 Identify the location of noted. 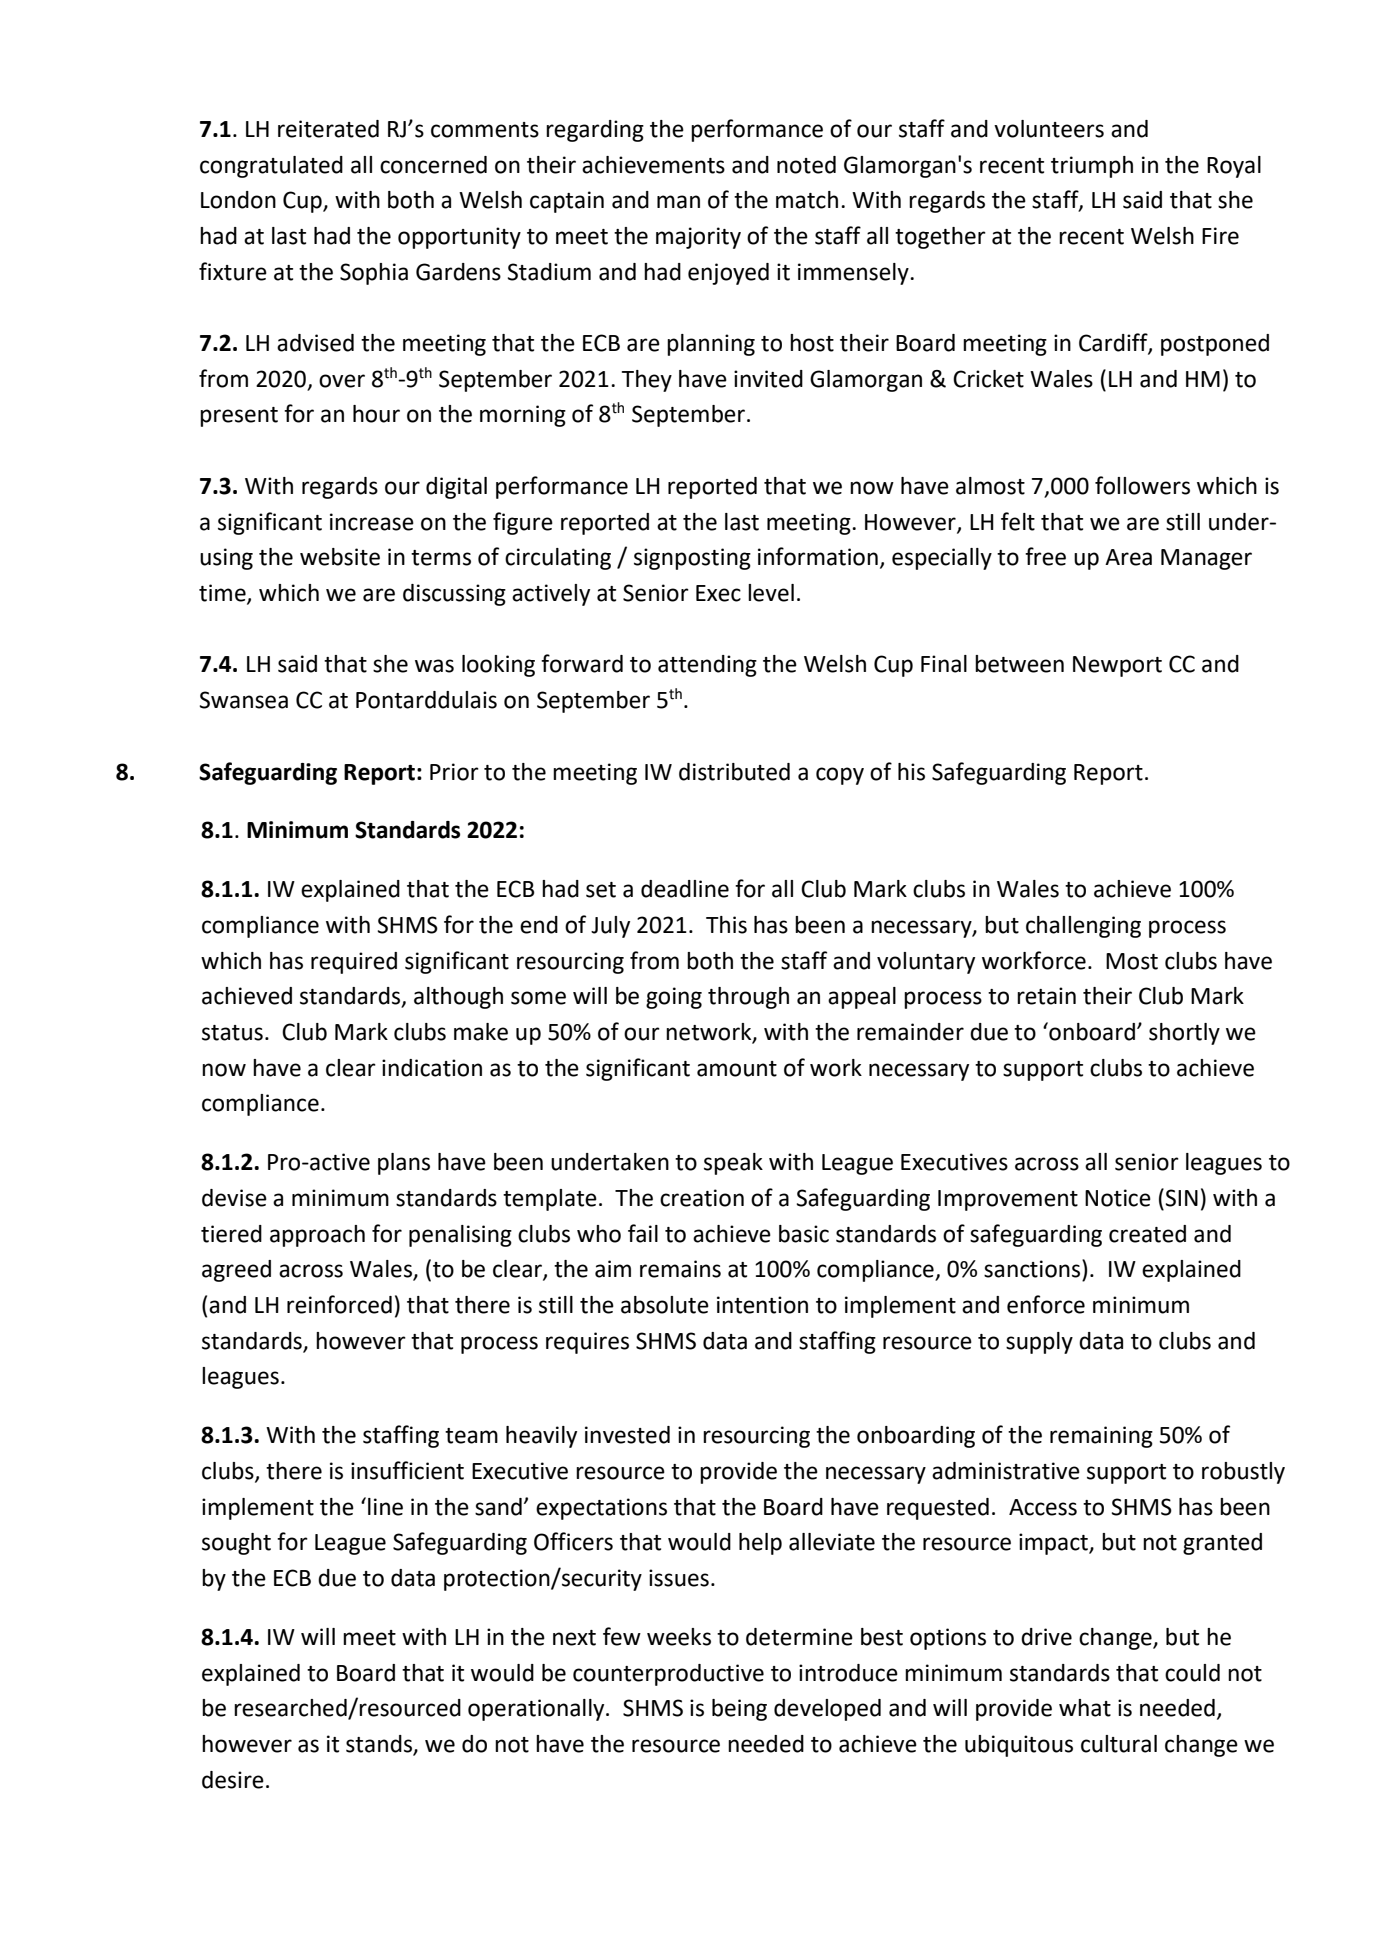
(806, 165).
